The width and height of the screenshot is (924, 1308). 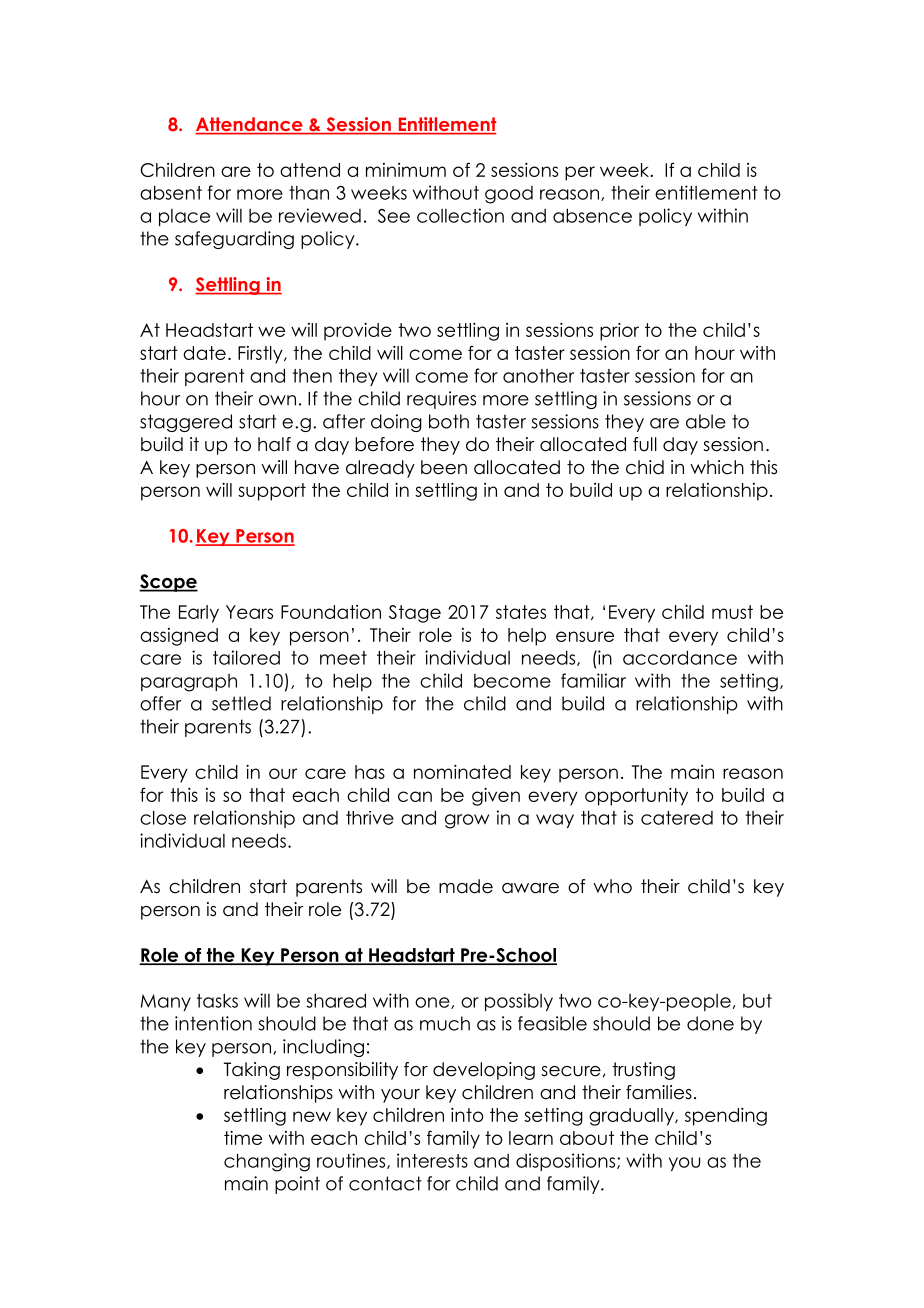 I want to click on collection, so click(x=460, y=215).
